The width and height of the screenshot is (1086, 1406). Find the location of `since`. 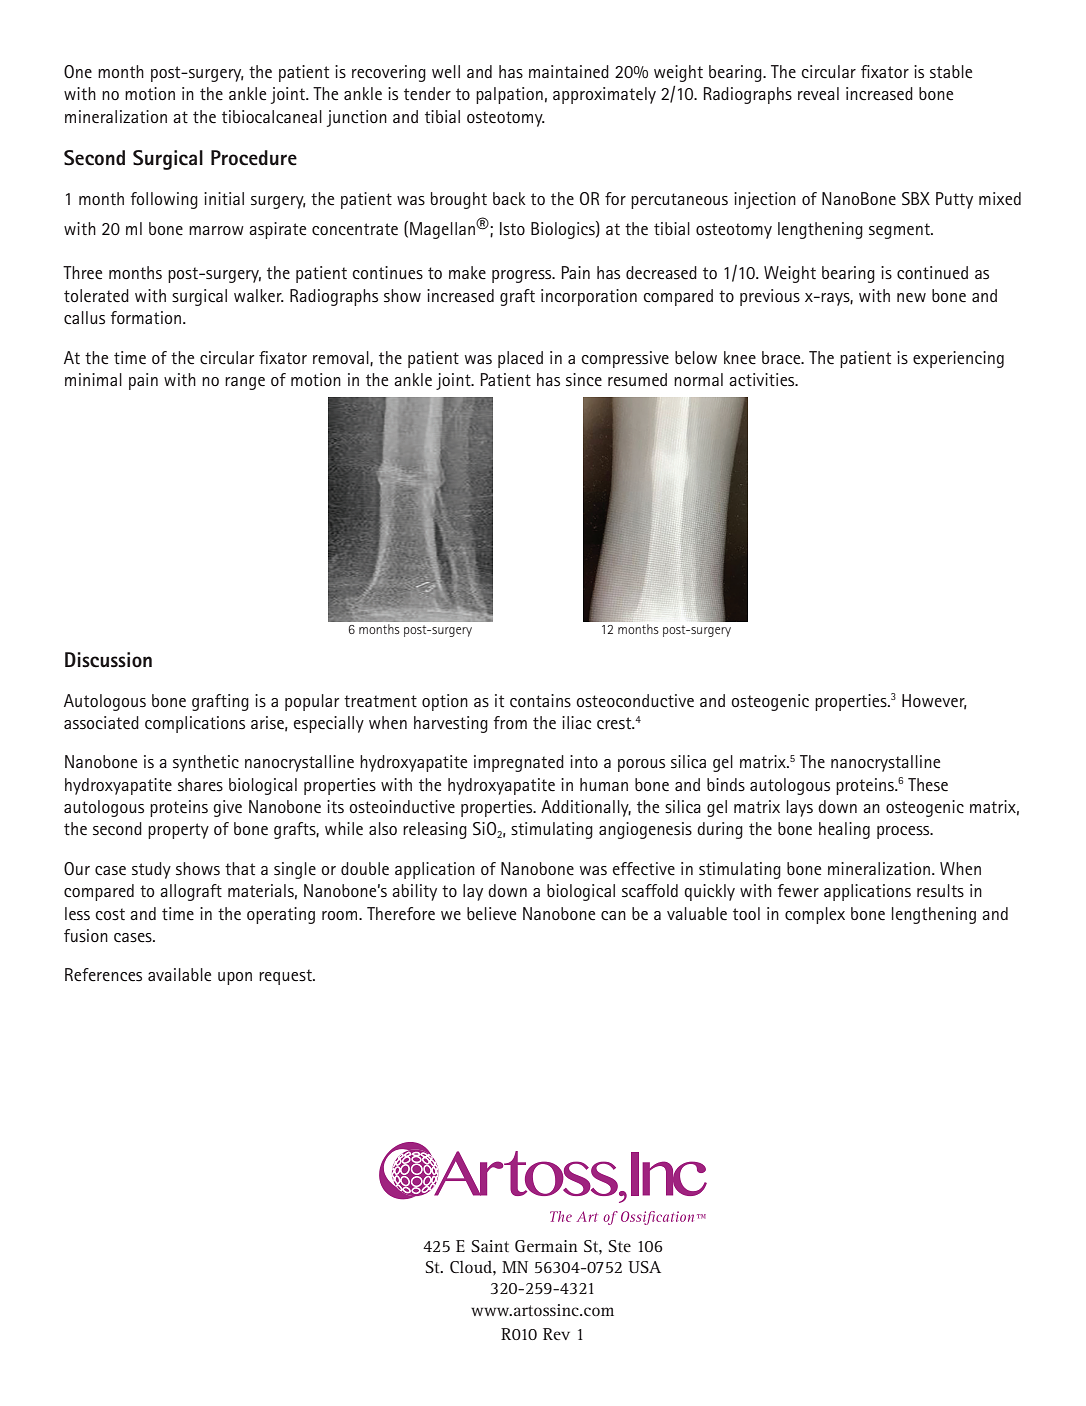

since is located at coordinates (584, 380).
